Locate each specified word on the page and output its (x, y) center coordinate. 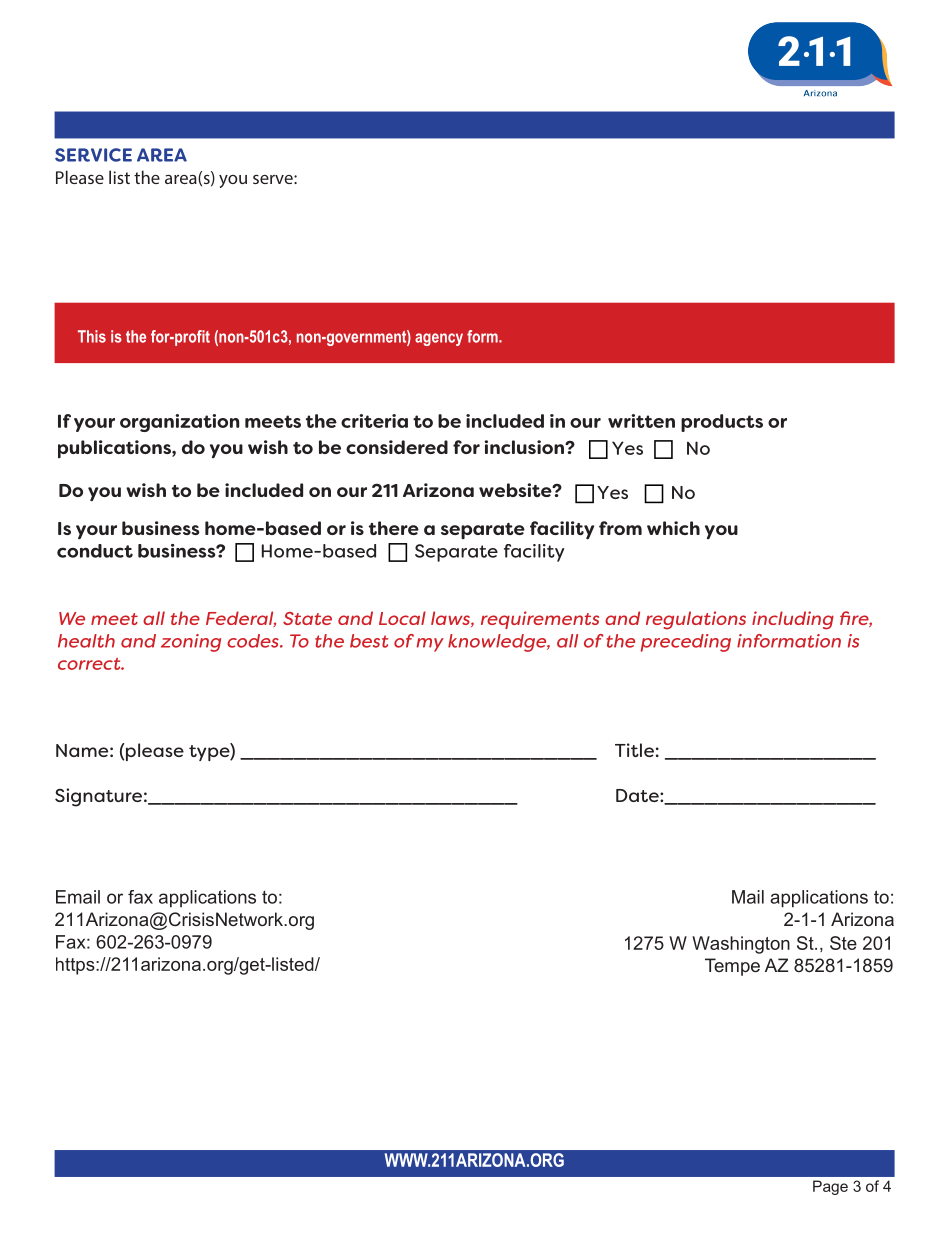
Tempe (732, 967)
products (722, 423)
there (394, 528)
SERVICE (93, 155)
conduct (95, 551)
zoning (191, 643)
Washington (741, 945)
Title (634, 750)
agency (439, 339)
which (673, 528)
